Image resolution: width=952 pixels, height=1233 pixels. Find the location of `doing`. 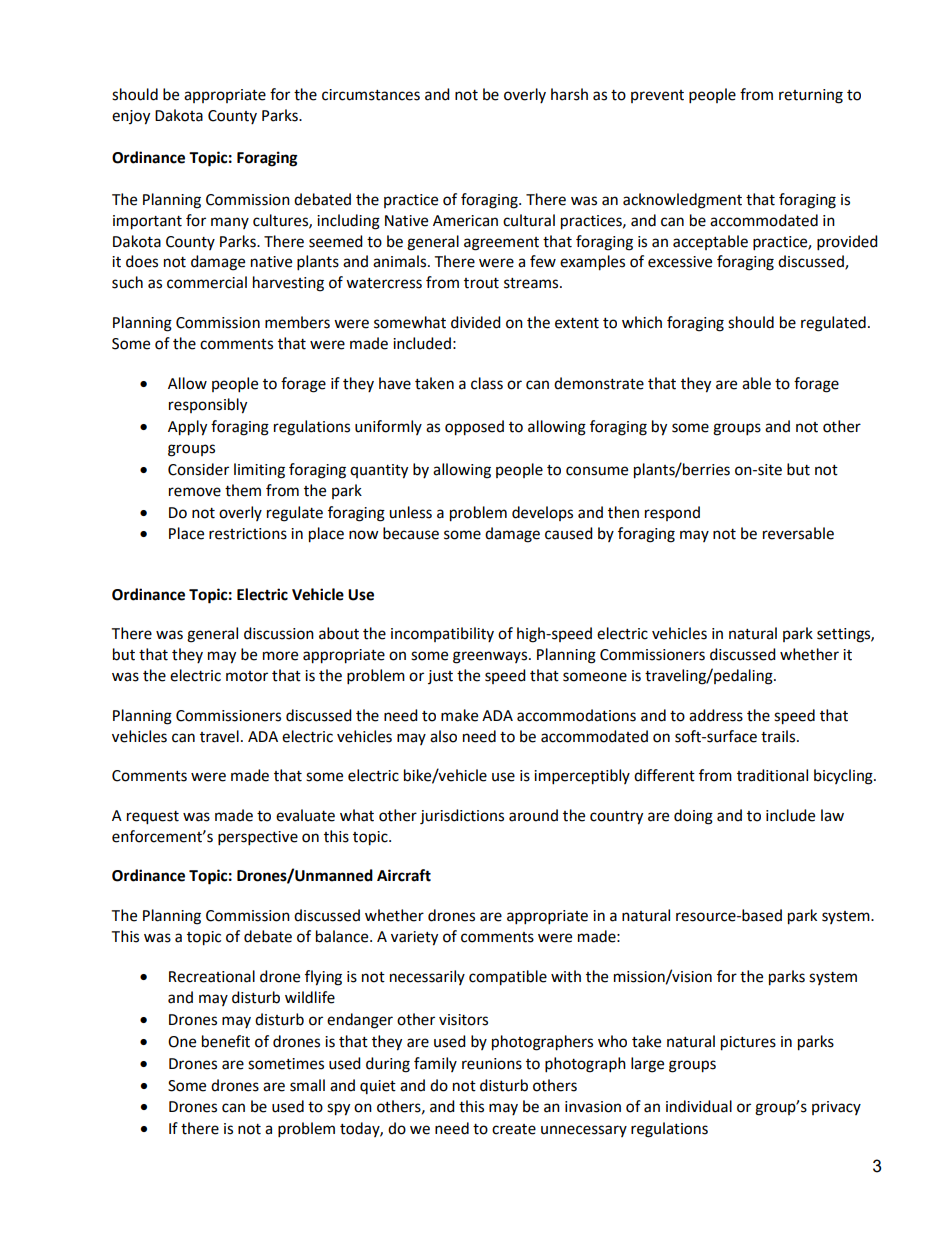

doing is located at coordinates (693, 817).
